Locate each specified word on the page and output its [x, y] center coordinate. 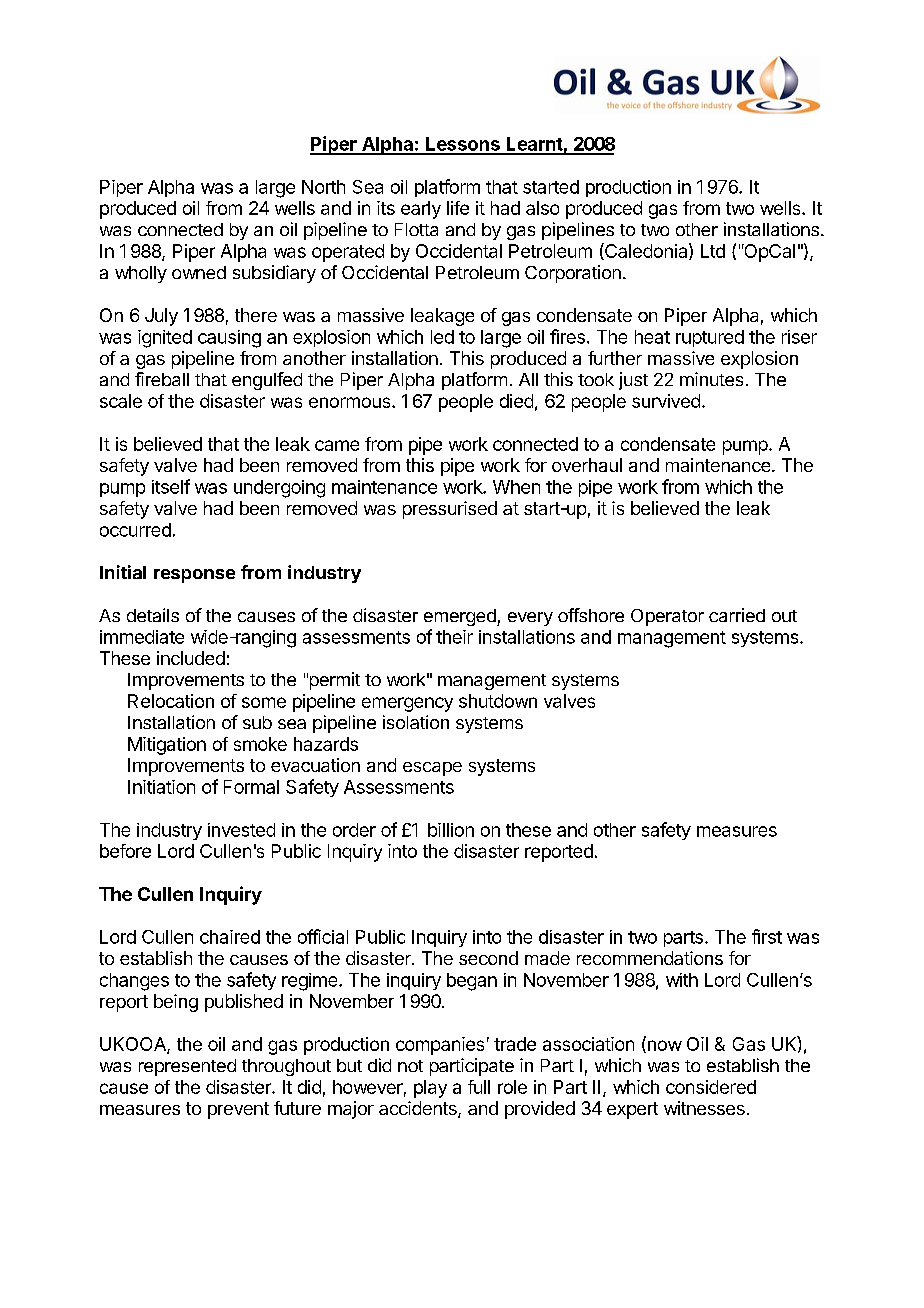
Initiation [161, 787]
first [767, 936]
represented [187, 1067]
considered [711, 1087]
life [458, 208]
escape [432, 769]
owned [199, 272]
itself [171, 486]
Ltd [713, 251]
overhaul [587, 465]
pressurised [450, 510]
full [479, 1087]
